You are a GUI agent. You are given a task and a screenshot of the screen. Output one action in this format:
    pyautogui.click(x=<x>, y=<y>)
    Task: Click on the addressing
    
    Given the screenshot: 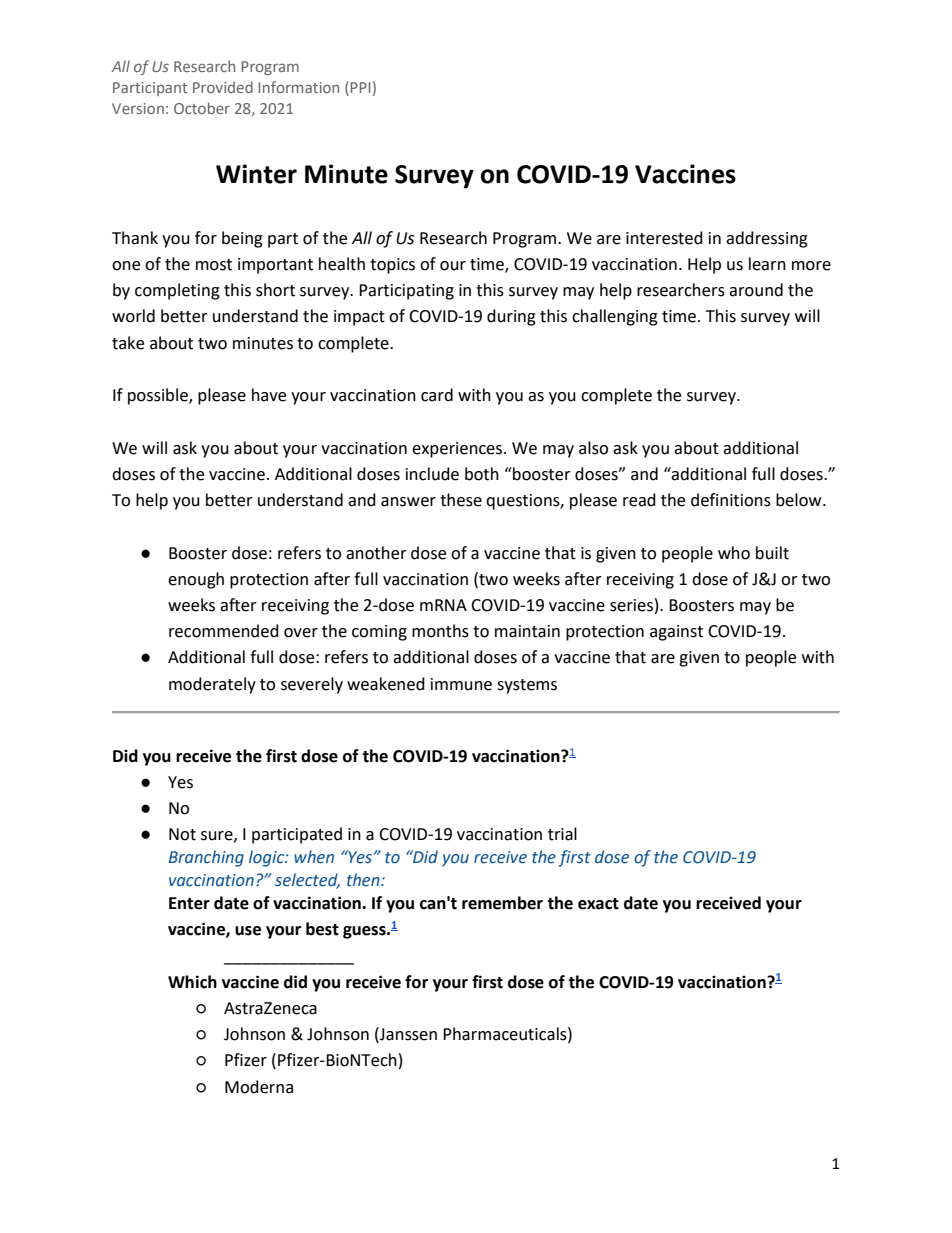 What is the action you would take?
    pyautogui.click(x=767, y=239)
